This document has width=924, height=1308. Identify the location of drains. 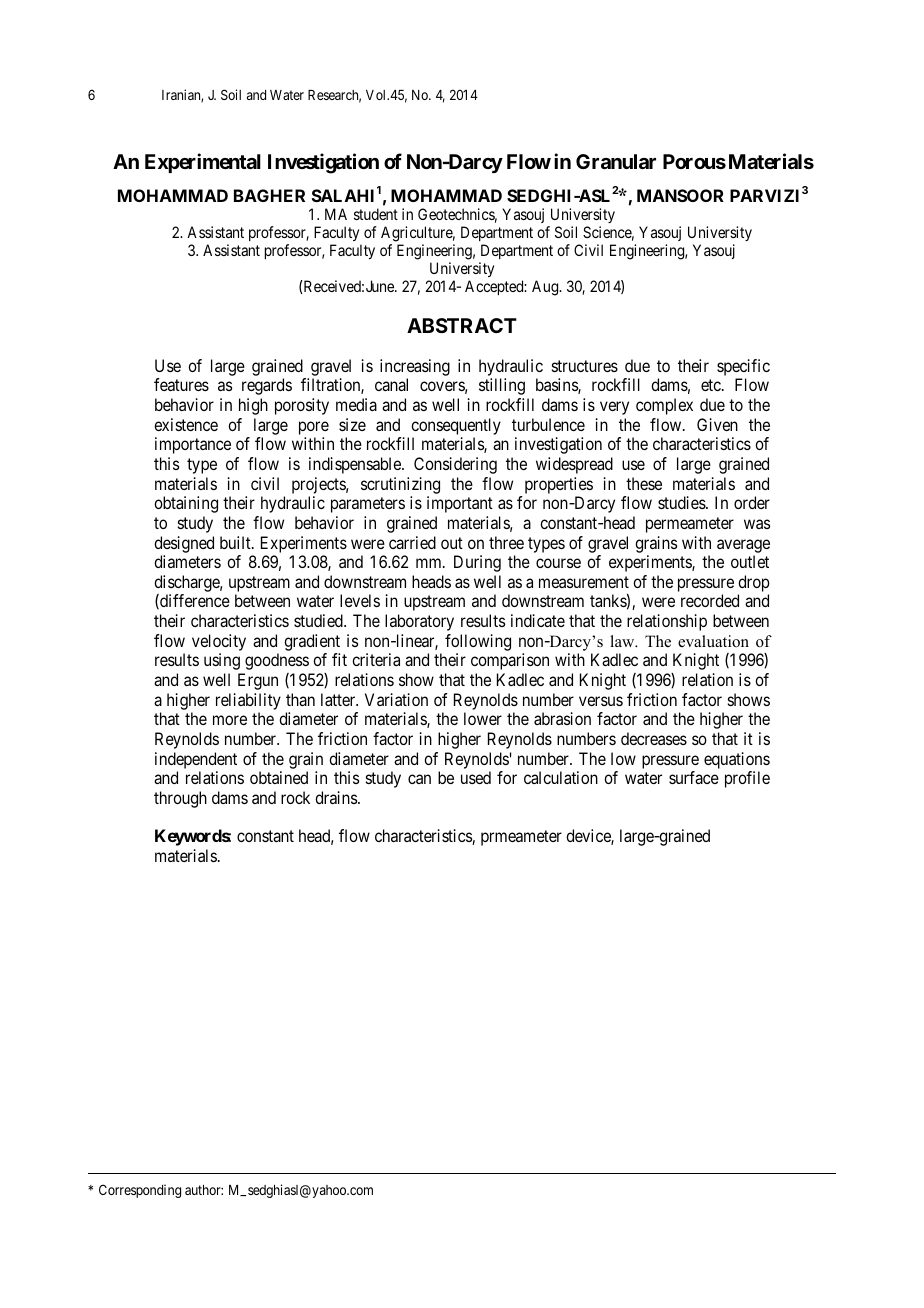
(337, 797).
